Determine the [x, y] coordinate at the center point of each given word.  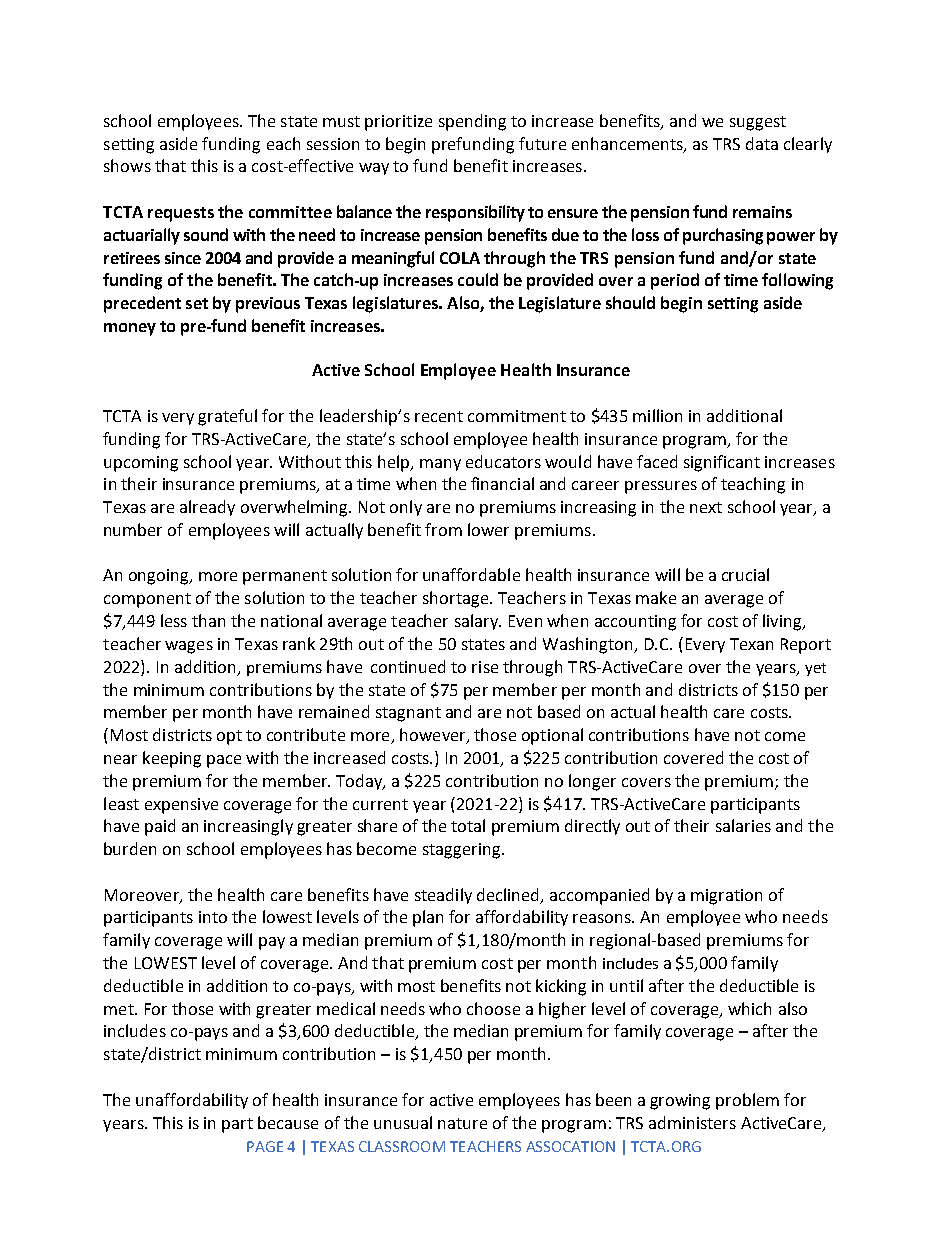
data [762, 143]
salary [477, 622]
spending [472, 122]
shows [127, 165]
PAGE [265, 1146]
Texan [751, 644]
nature [462, 1123]
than [208, 620]
